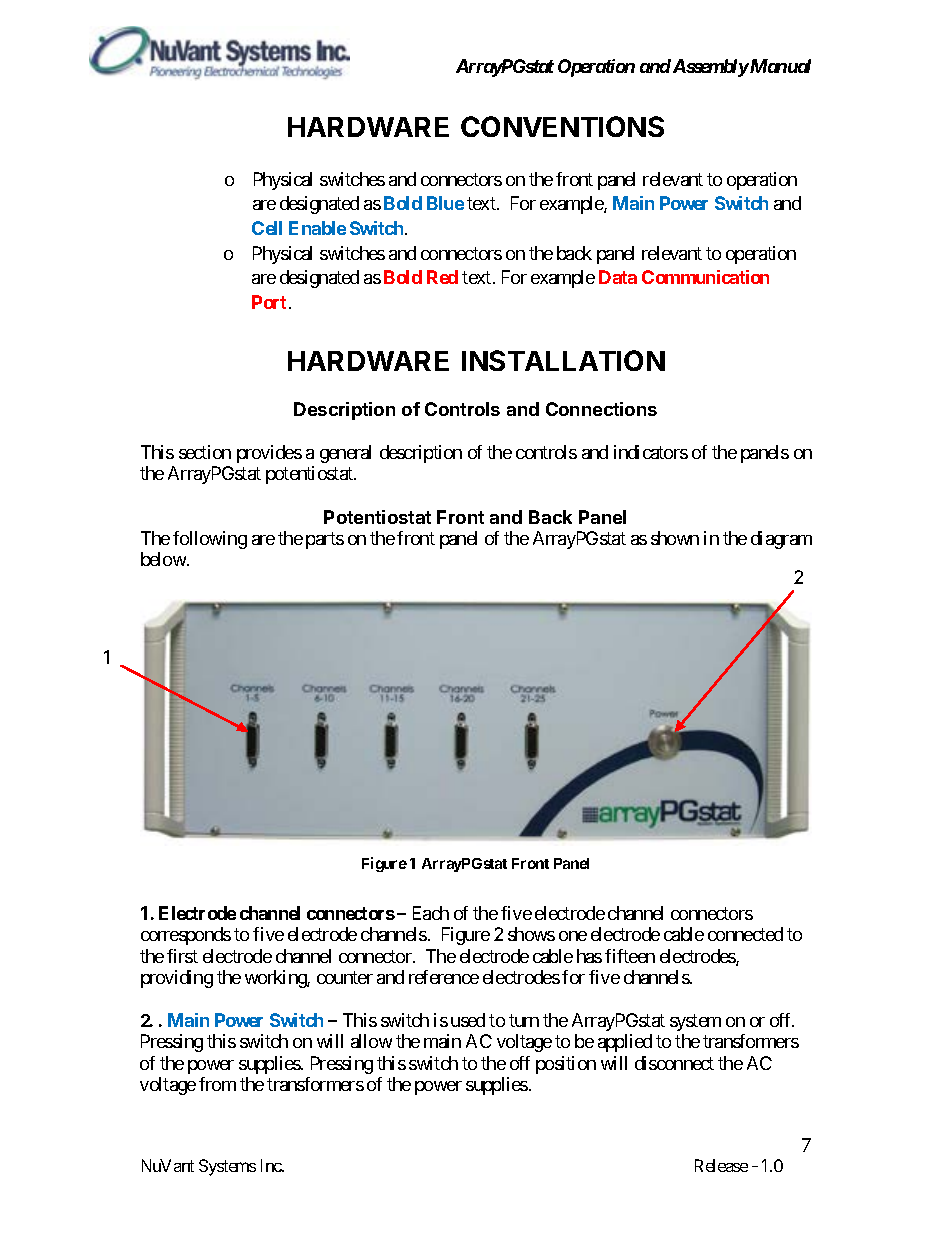 This image has width=952, height=1233. Describe the element at coordinates (325, 540) in the image. I see `parts` at that location.
